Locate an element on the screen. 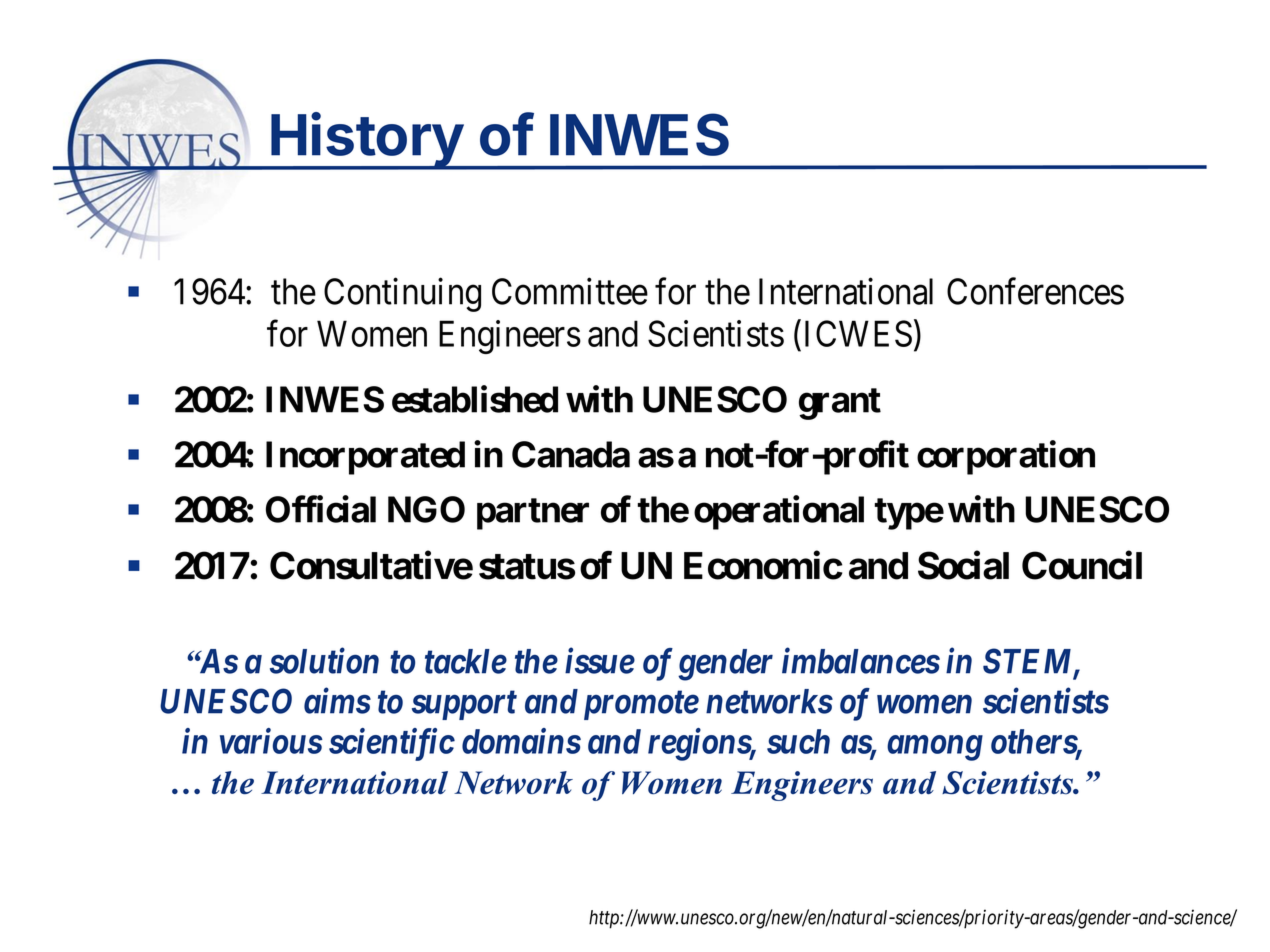 Image resolution: width=1270 pixels, height=952 pixels. Social is located at coordinates (963, 565).
